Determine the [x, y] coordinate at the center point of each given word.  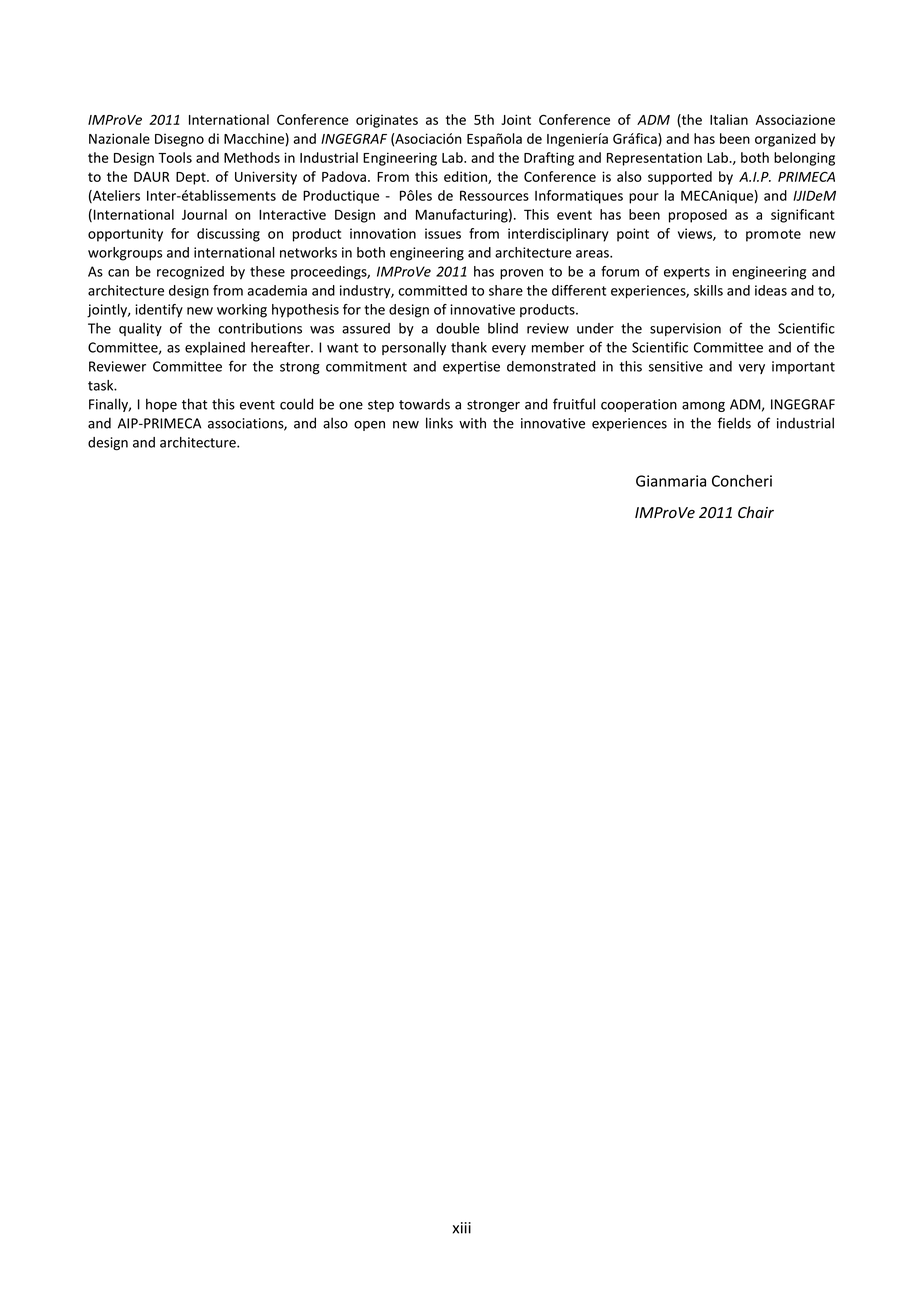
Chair [756, 512]
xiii [462, 1228]
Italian [729, 119]
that [194, 404]
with [472, 423]
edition [466, 177]
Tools [175, 157]
